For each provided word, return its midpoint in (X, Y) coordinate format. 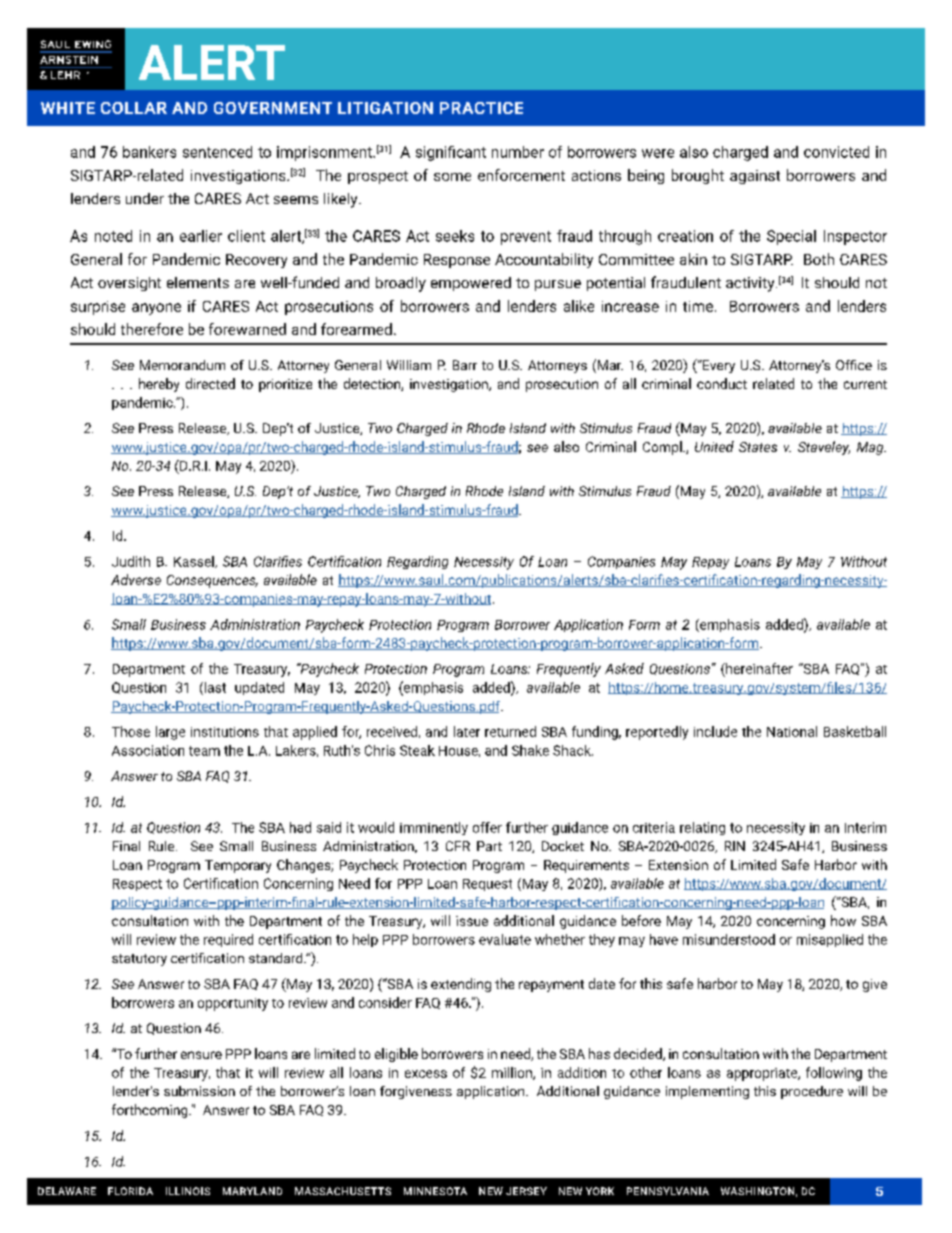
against (755, 177)
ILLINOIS (188, 1191)
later (467, 731)
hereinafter (758, 668)
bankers (149, 152)
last (214, 688)
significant (451, 153)
